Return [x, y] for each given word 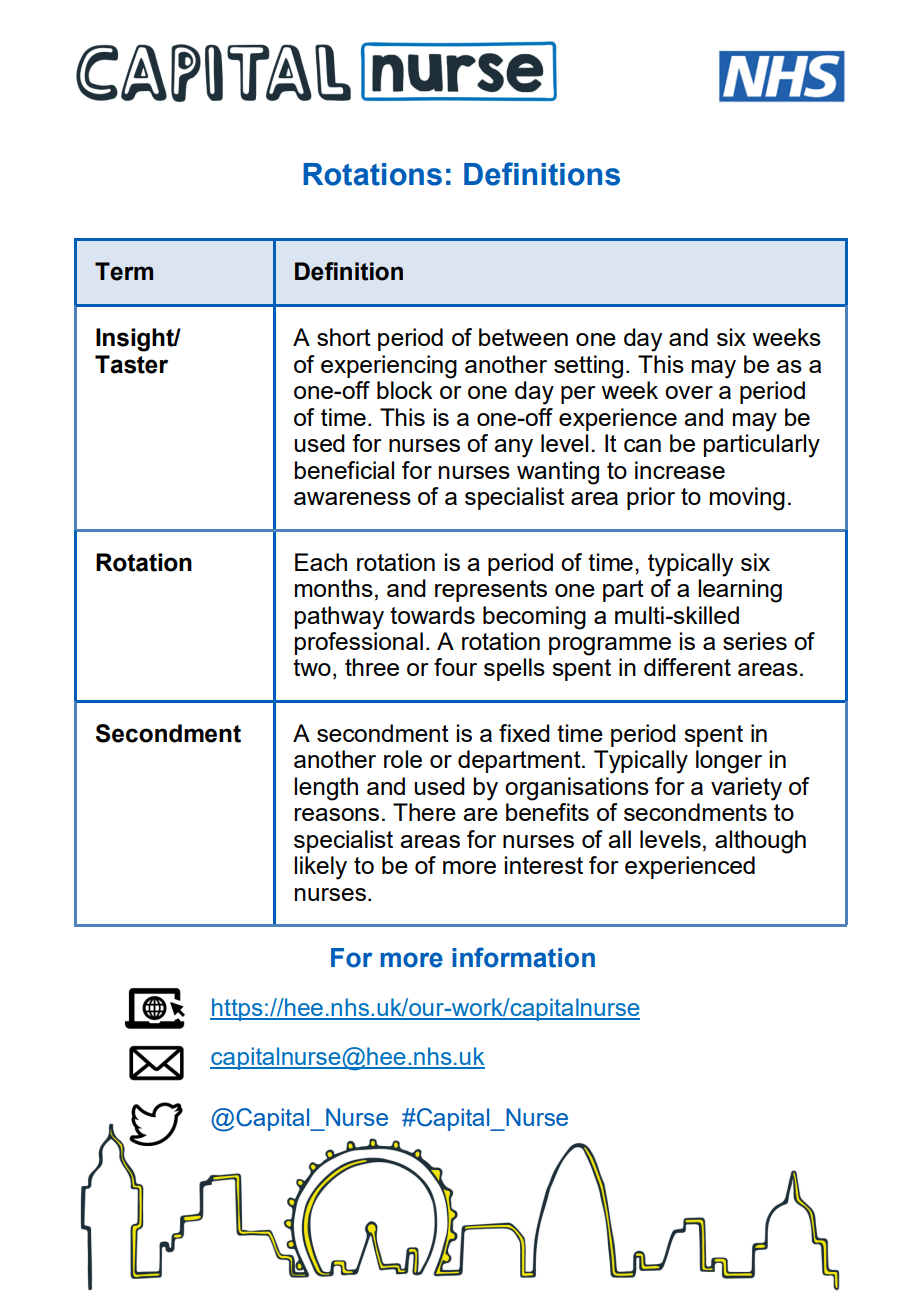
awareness [352, 498]
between [523, 337]
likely [320, 868]
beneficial [344, 470]
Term [124, 271]
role [403, 759]
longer [729, 762]
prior [651, 498]
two [312, 667]
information [523, 957]
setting [588, 367]
